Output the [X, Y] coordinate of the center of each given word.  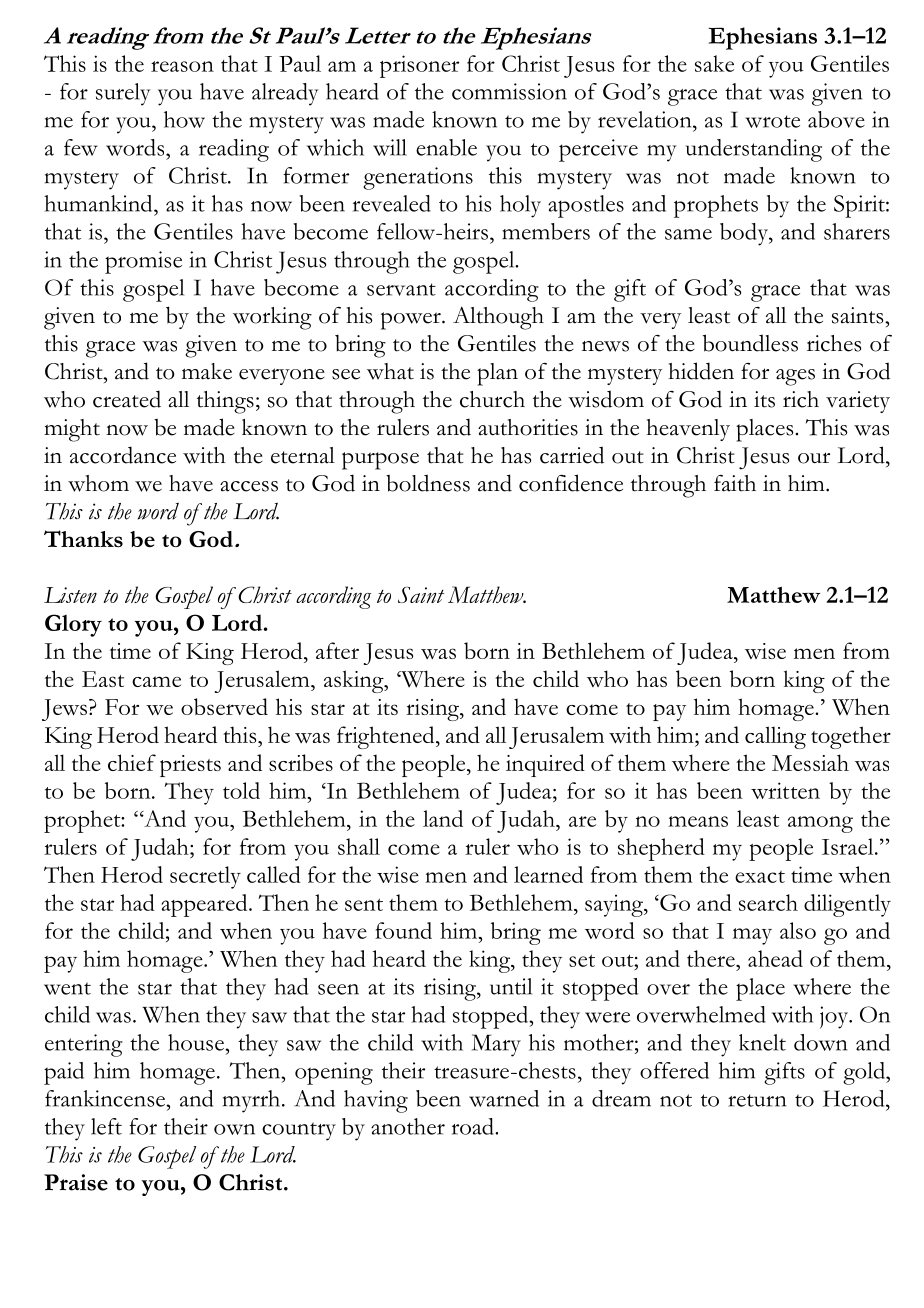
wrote [772, 121]
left [106, 1126]
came [156, 681]
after [337, 650]
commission [509, 91]
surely [123, 94]
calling [775, 737]
